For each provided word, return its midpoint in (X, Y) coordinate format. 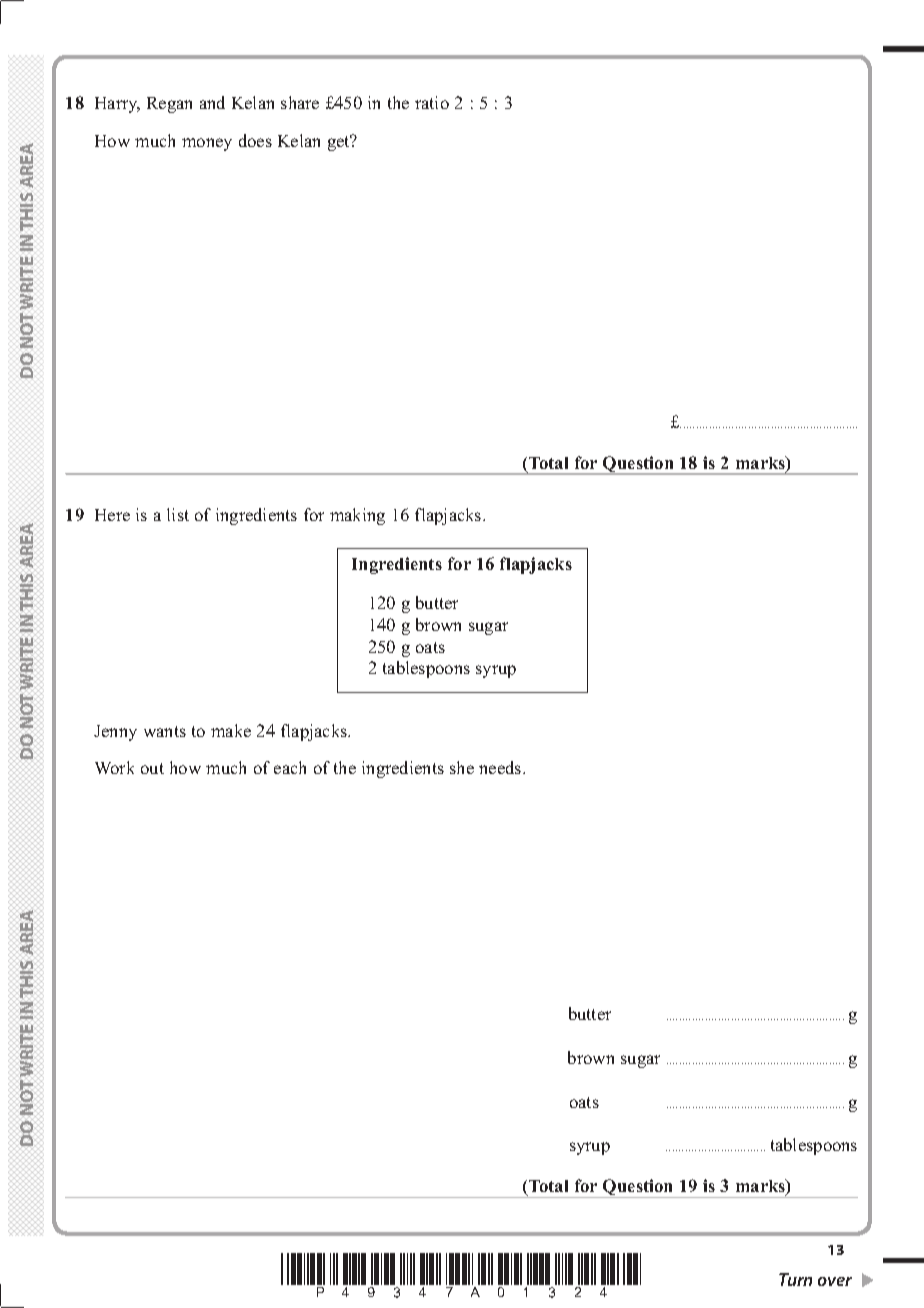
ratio (432, 102)
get (340, 143)
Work (114, 767)
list (178, 514)
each (290, 767)
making (357, 516)
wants (165, 731)
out (152, 768)
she (462, 767)
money (207, 144)
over (835, 1281)
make (231, 730)
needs (501, 767)
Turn (795, 1279)
